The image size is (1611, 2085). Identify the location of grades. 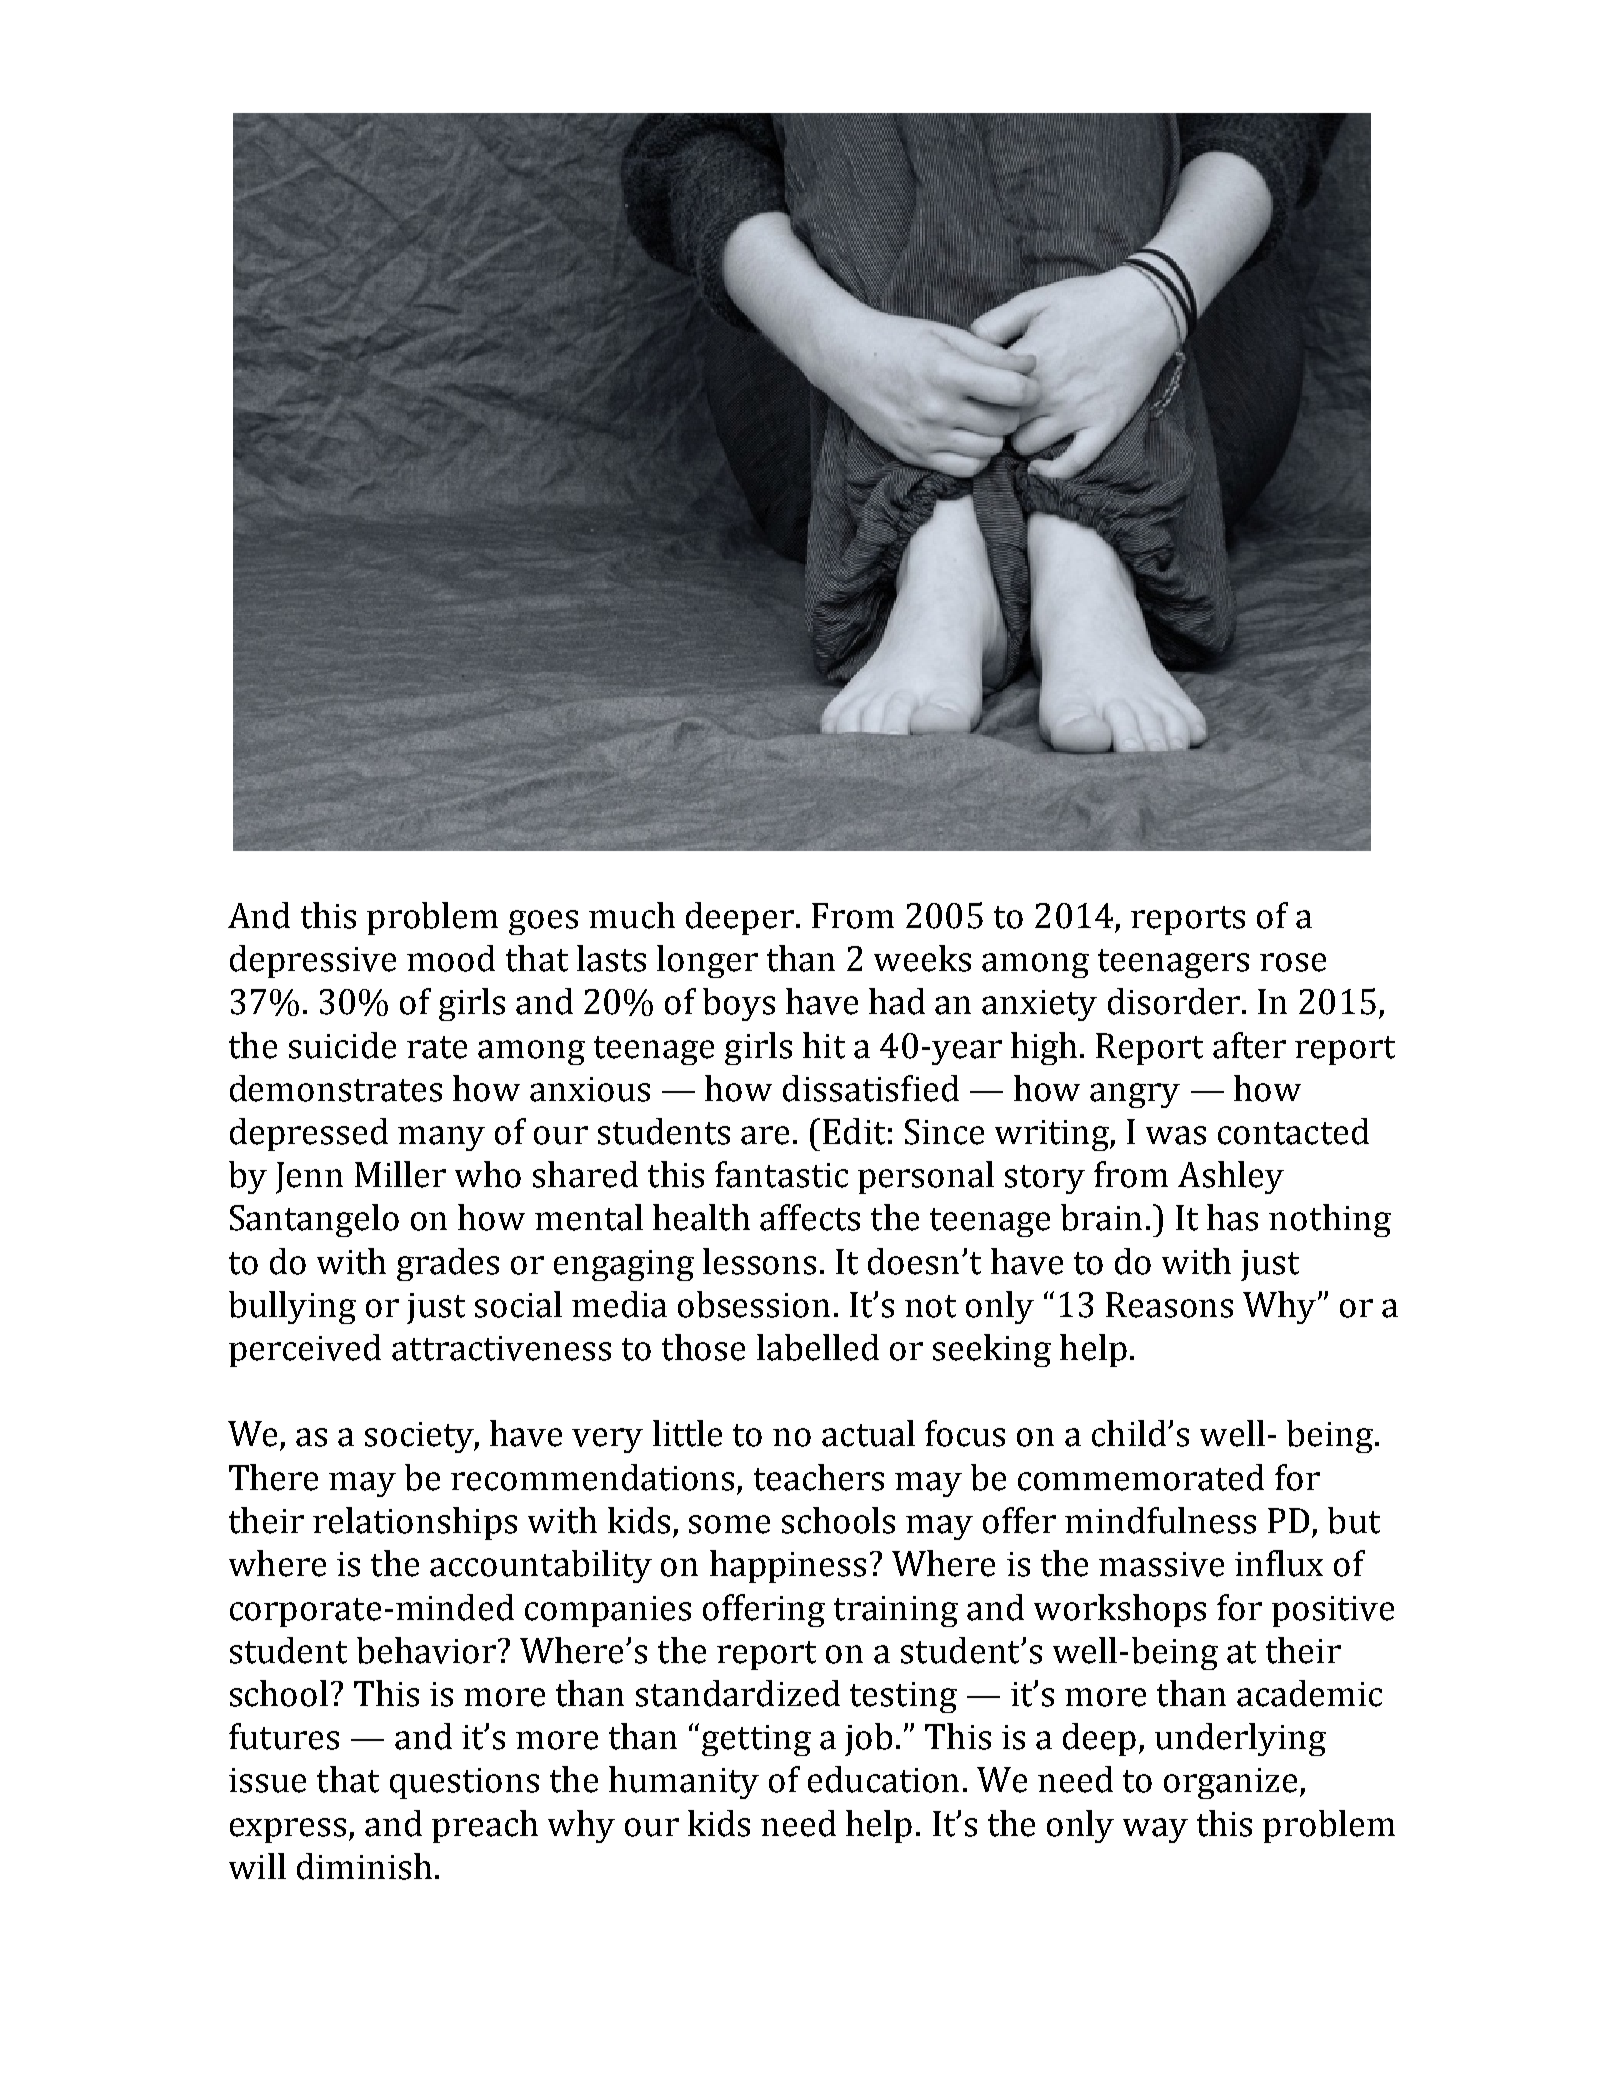
(448, 1264).
